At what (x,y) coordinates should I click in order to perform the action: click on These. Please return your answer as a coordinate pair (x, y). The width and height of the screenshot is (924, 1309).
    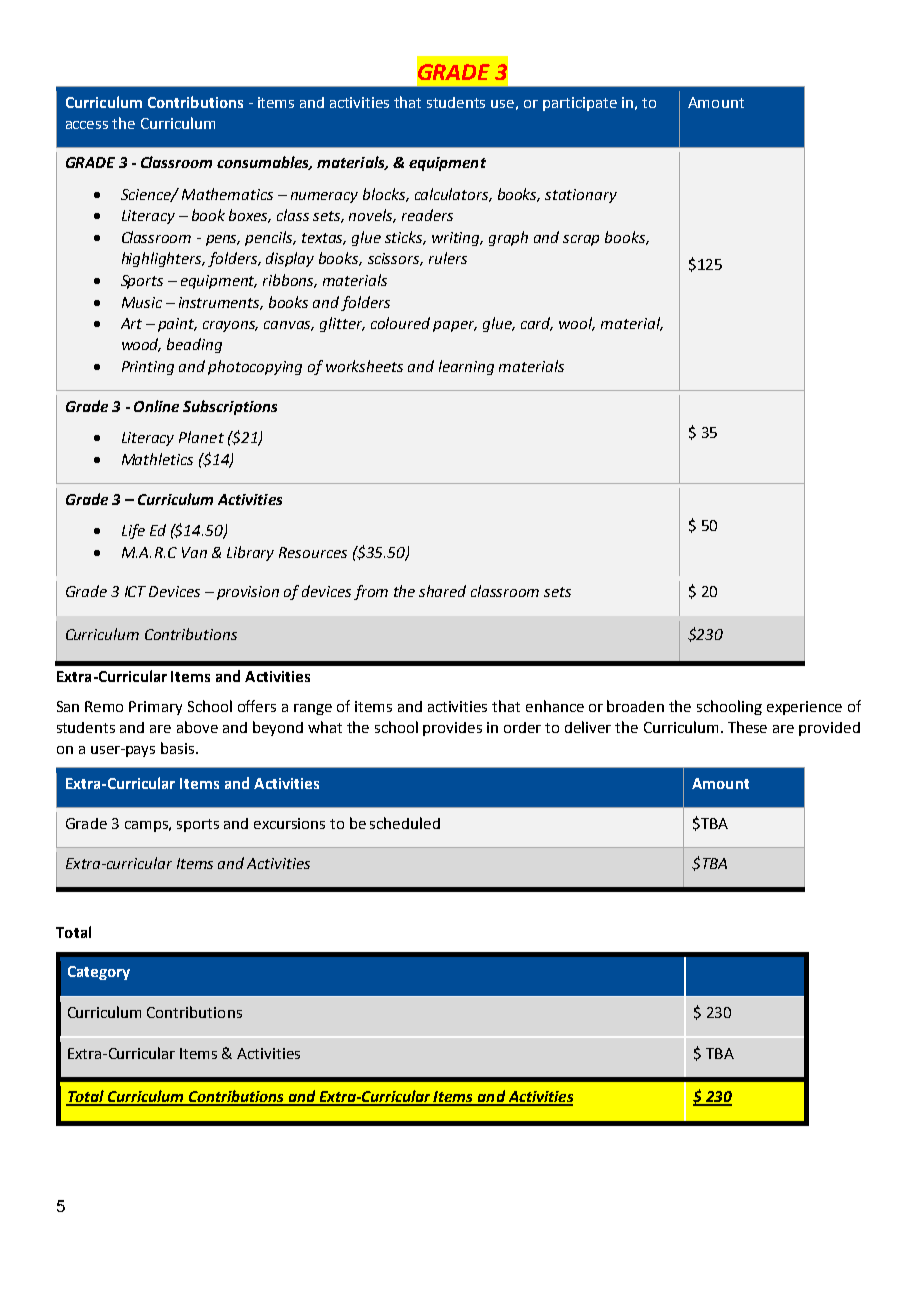
    Looking at the image, I should click on (747, 727).
